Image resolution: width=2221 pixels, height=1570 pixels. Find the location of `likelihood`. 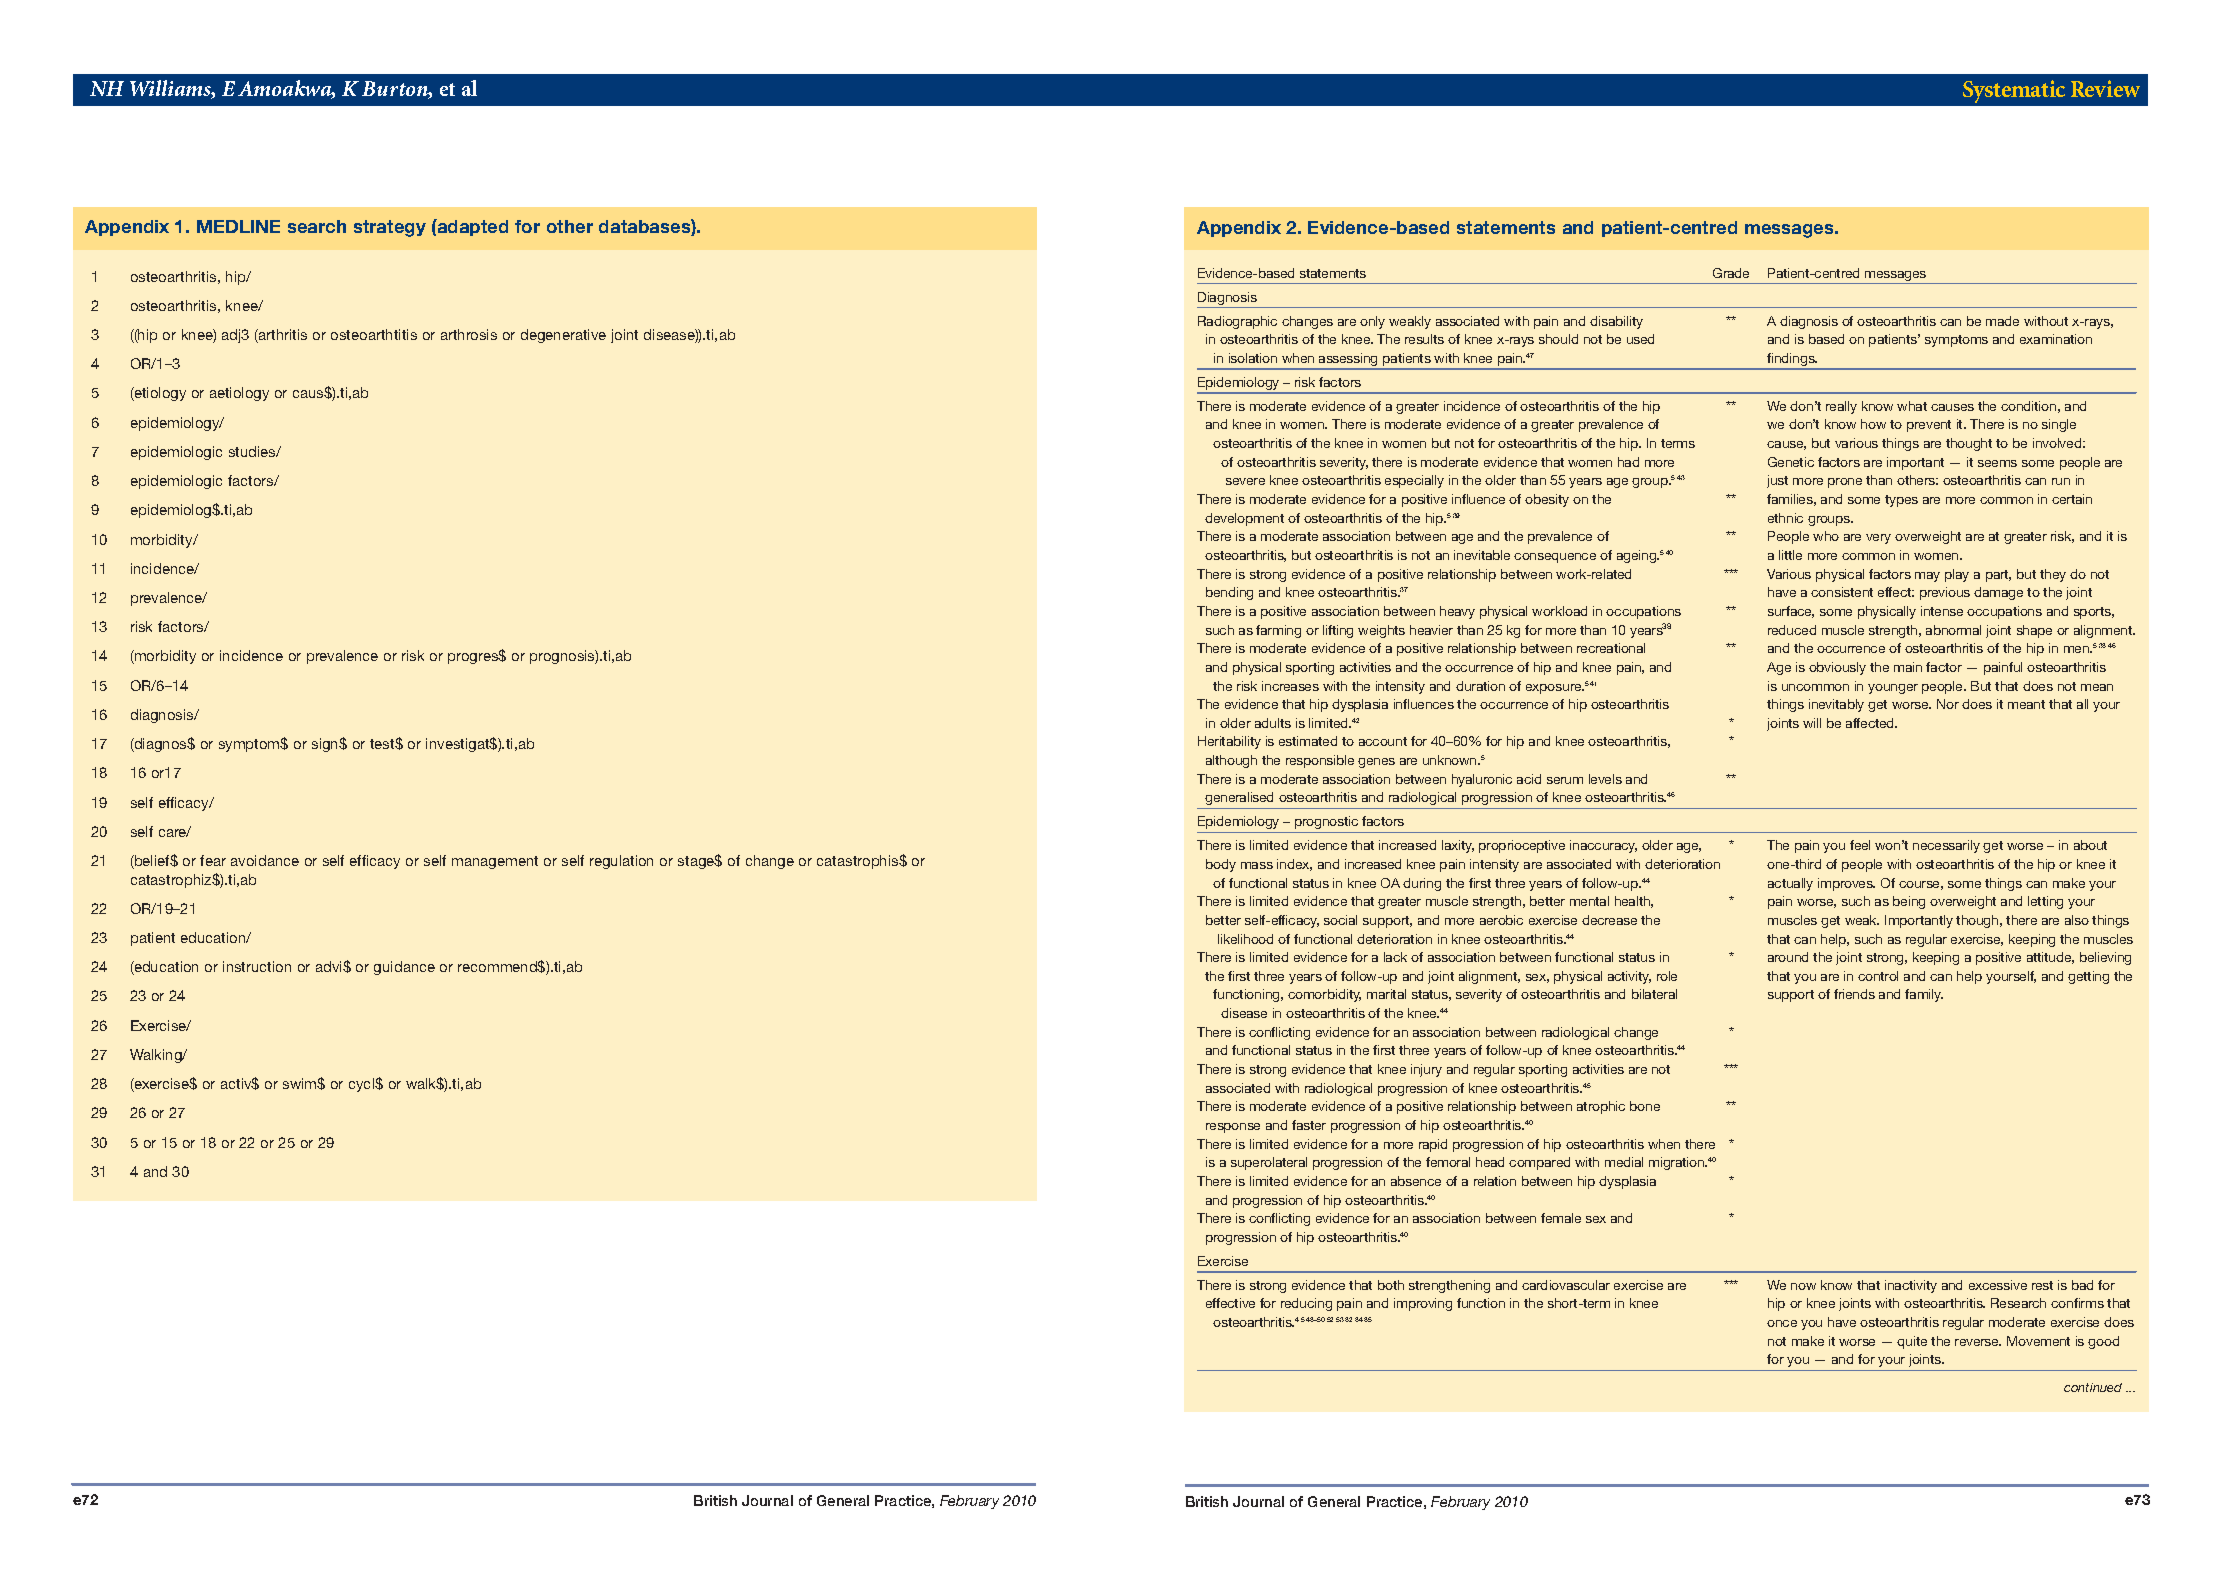

likelihood is located at coordinates (1245, 939).
